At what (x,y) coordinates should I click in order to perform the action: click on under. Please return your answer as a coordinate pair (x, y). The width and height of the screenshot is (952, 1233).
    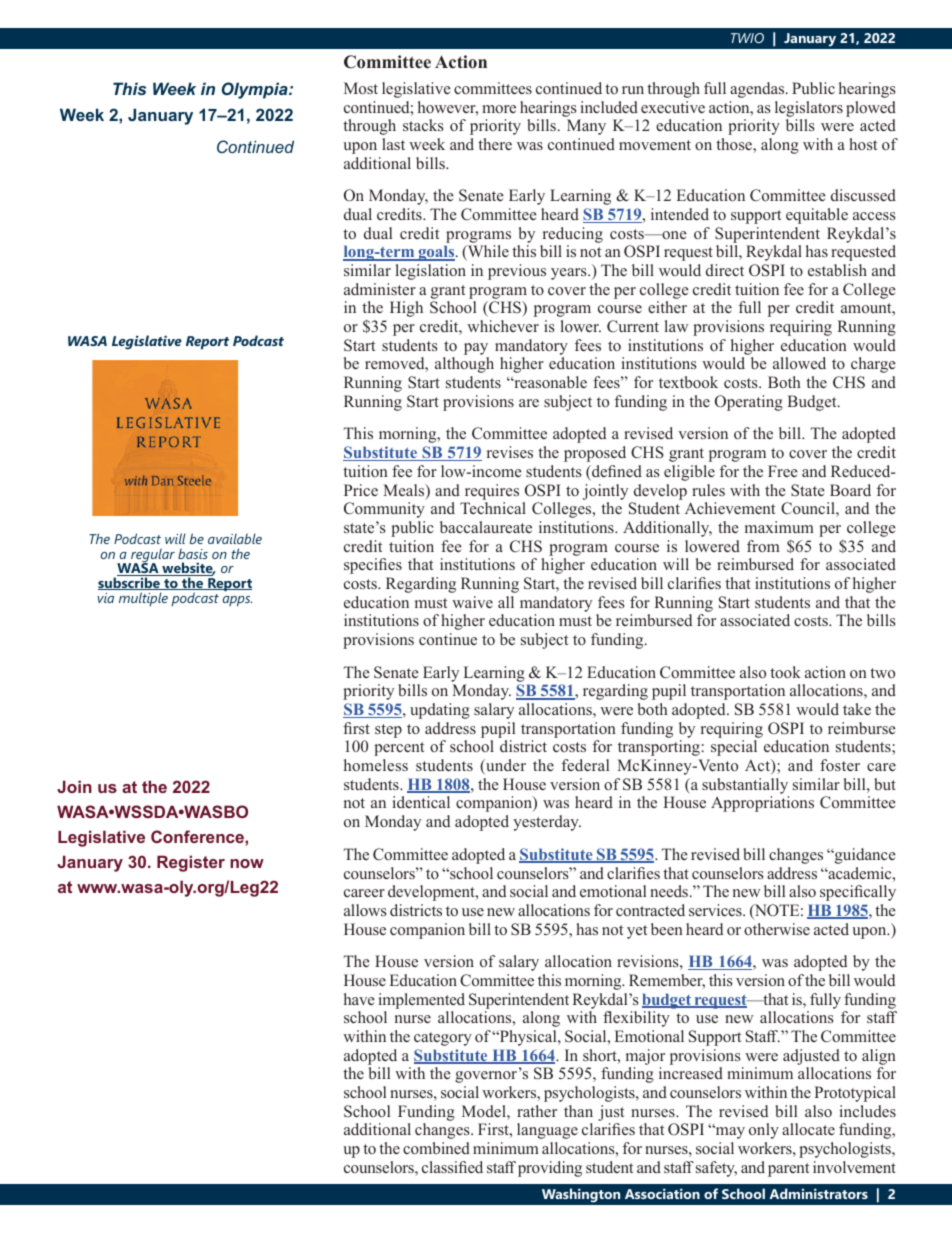
    Looking at the image, I should click on (505, 766).
